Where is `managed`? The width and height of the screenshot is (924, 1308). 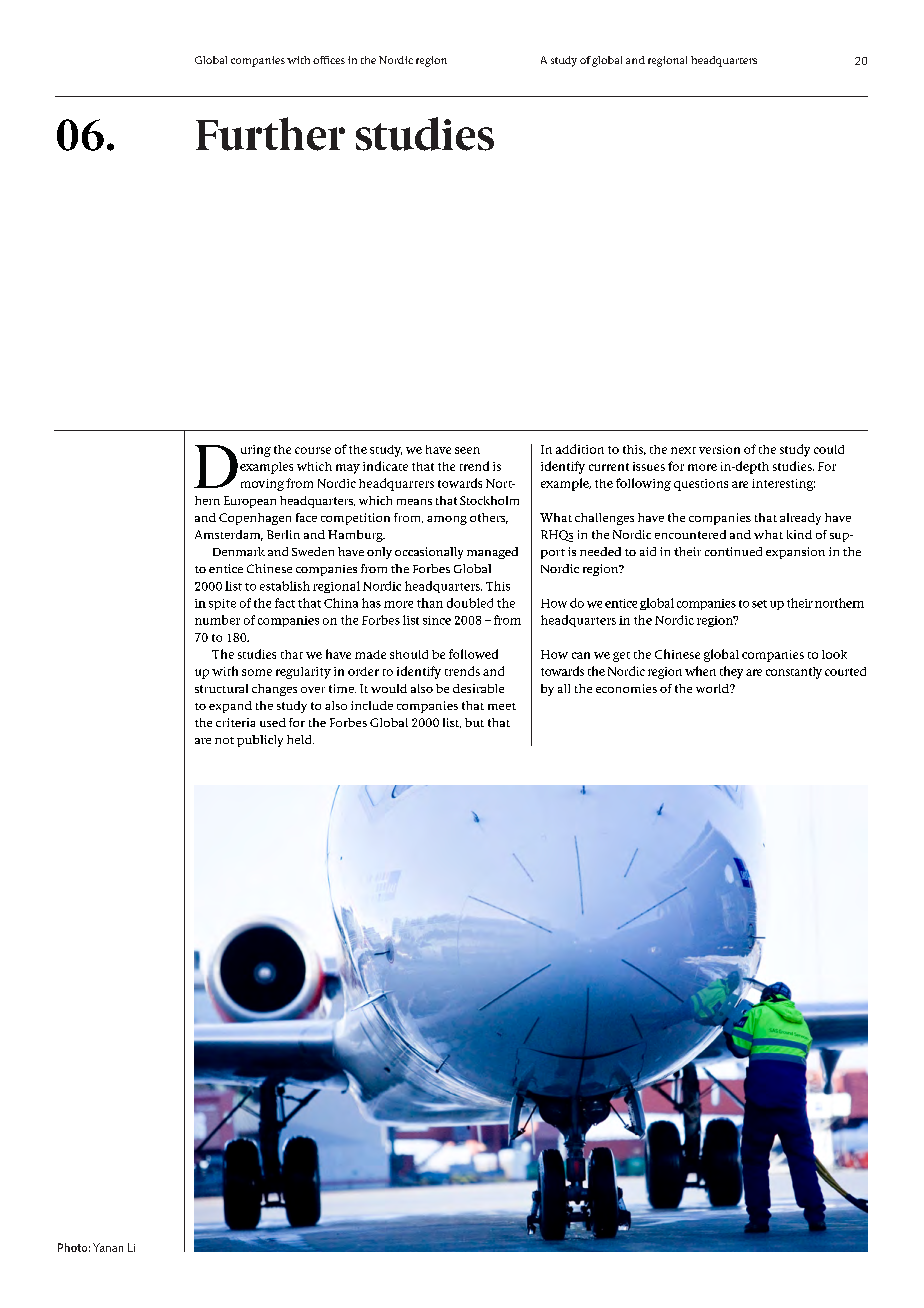
managed is located at coordinates (492, 553).
